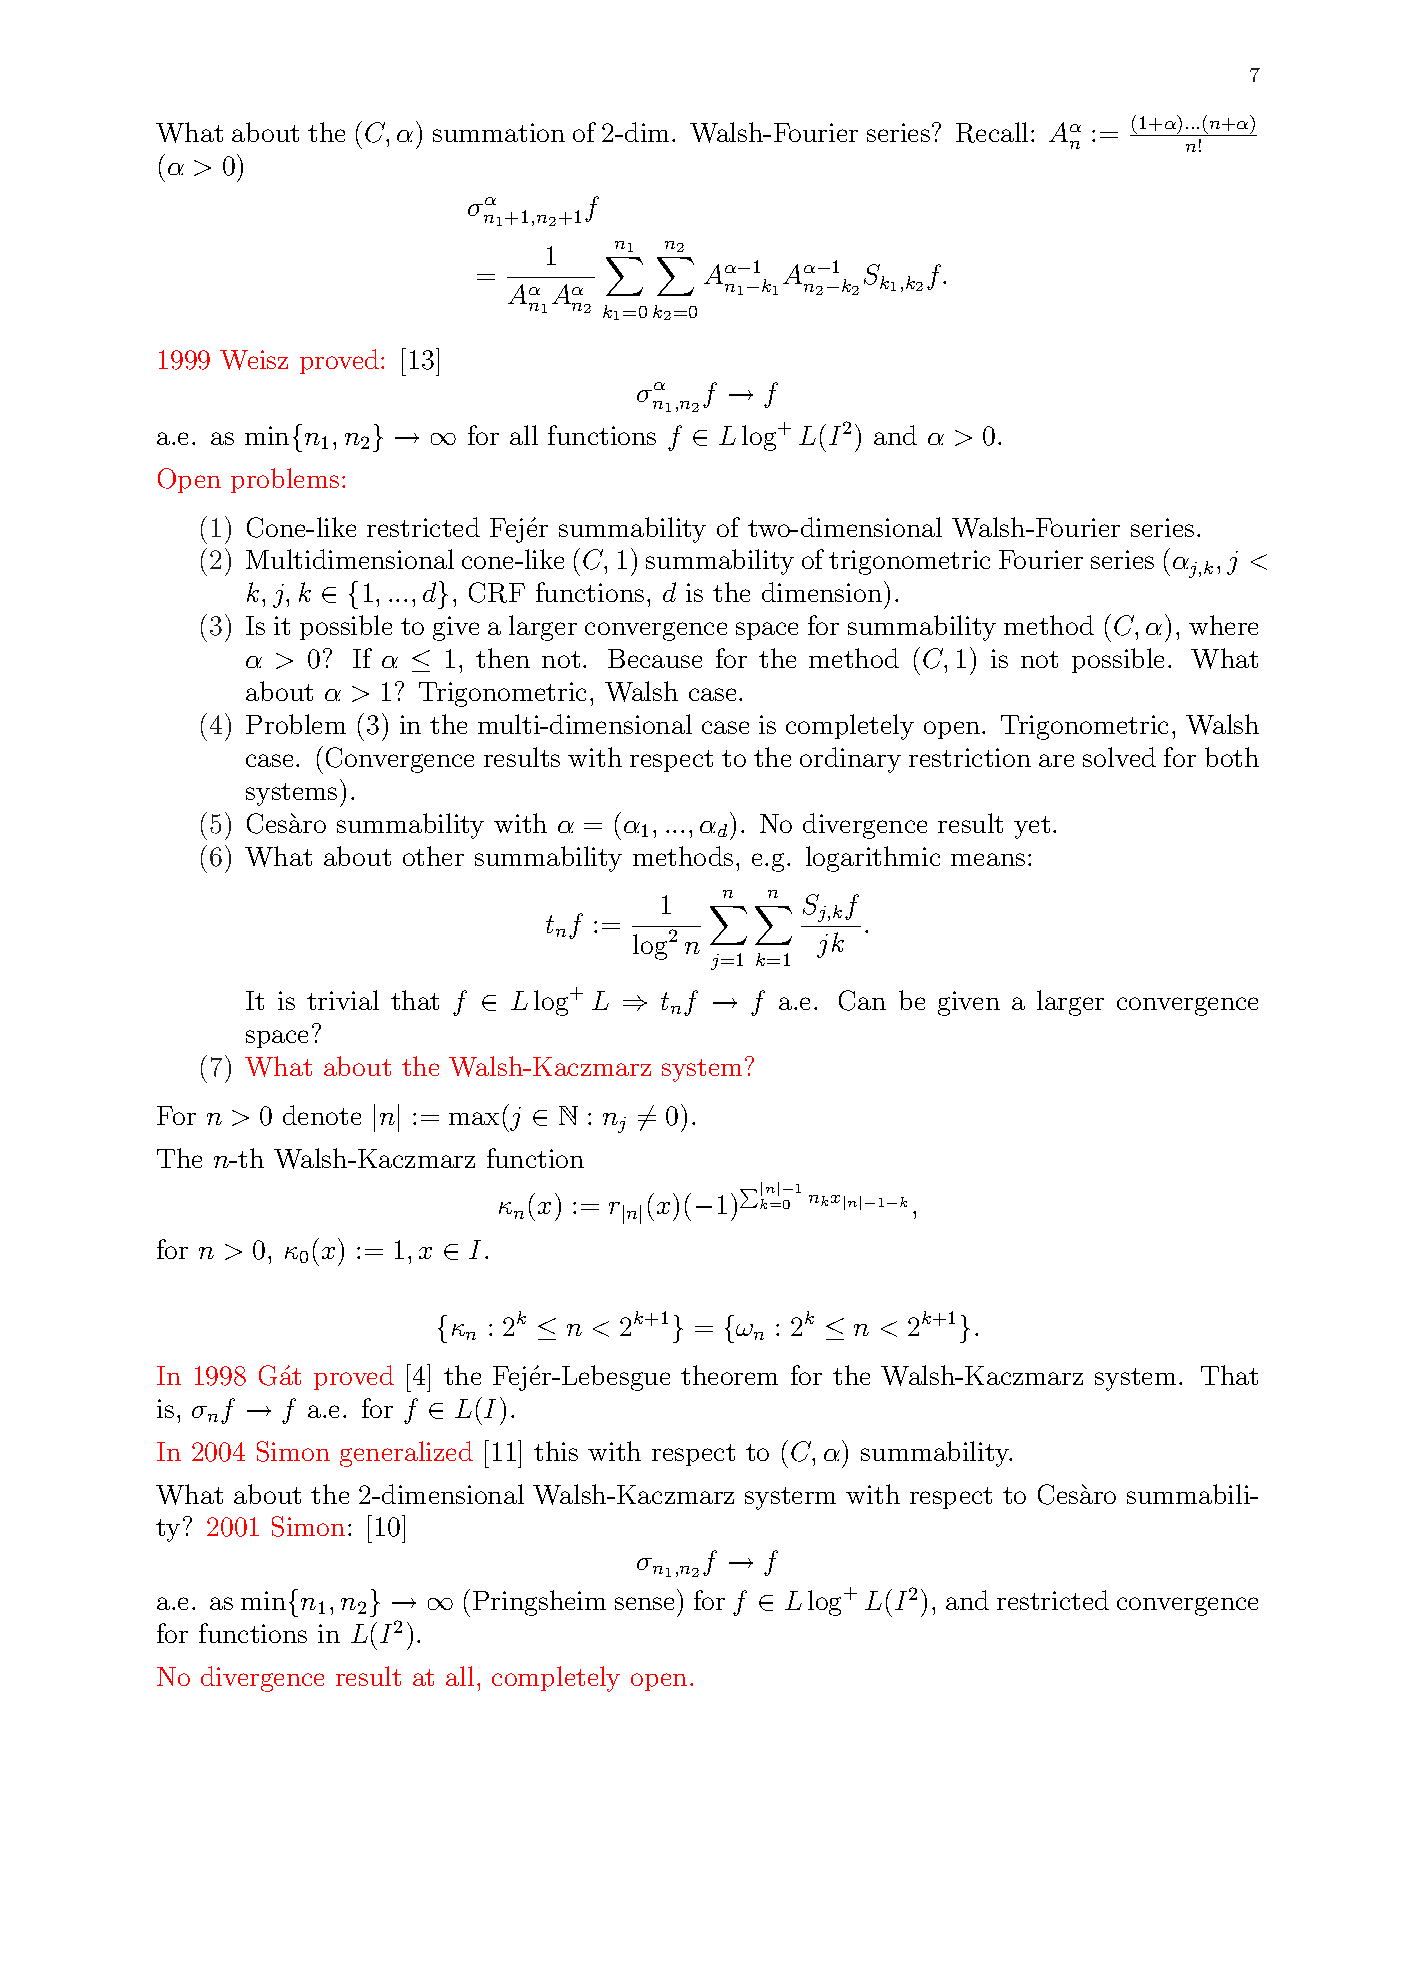  What do you see at coordinates (499, 132) in the screenshot?
I see `summation` at bounding box center [499, 132].
